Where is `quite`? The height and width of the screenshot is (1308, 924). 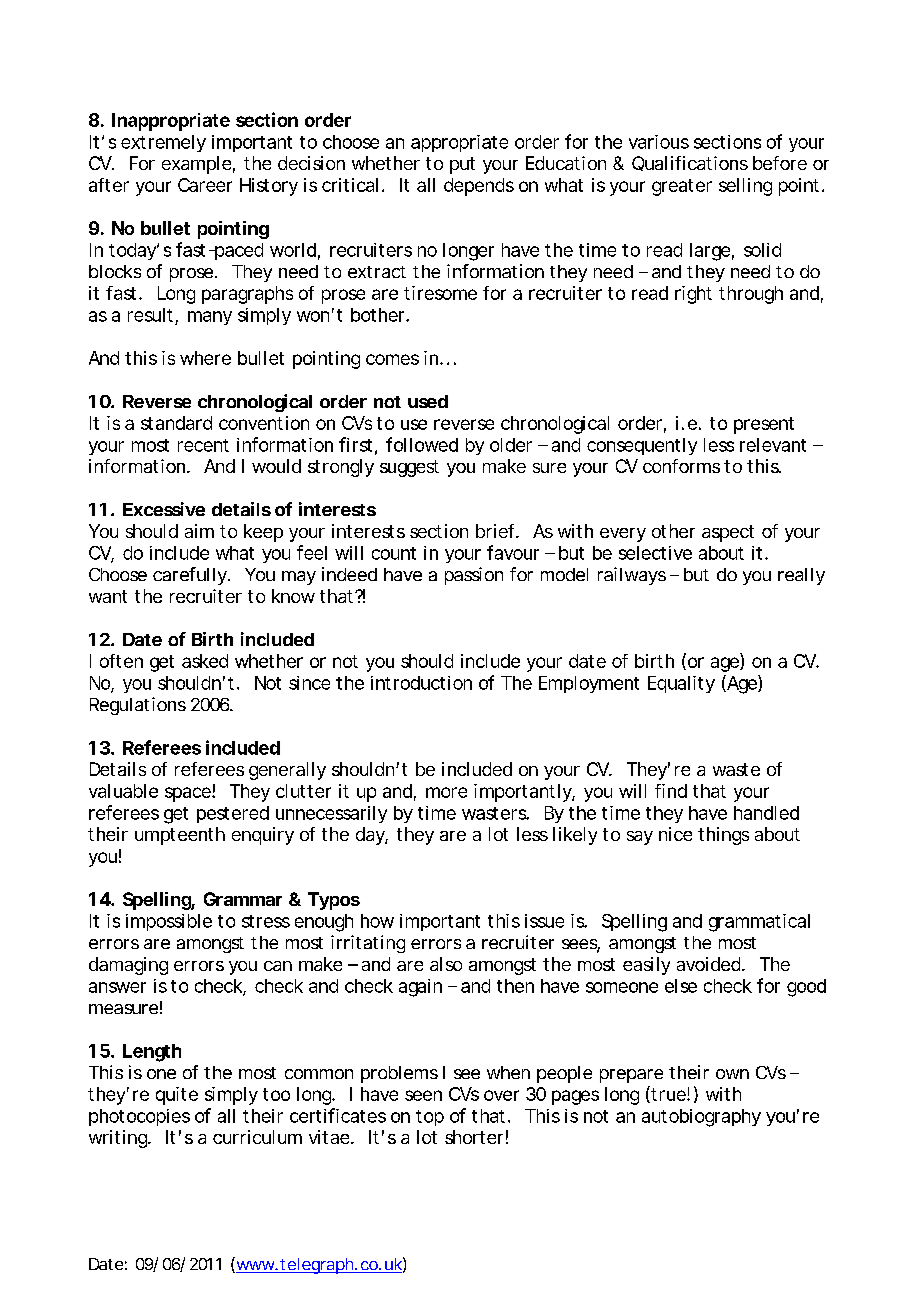 quite is located at coordinates (177, 1096).
